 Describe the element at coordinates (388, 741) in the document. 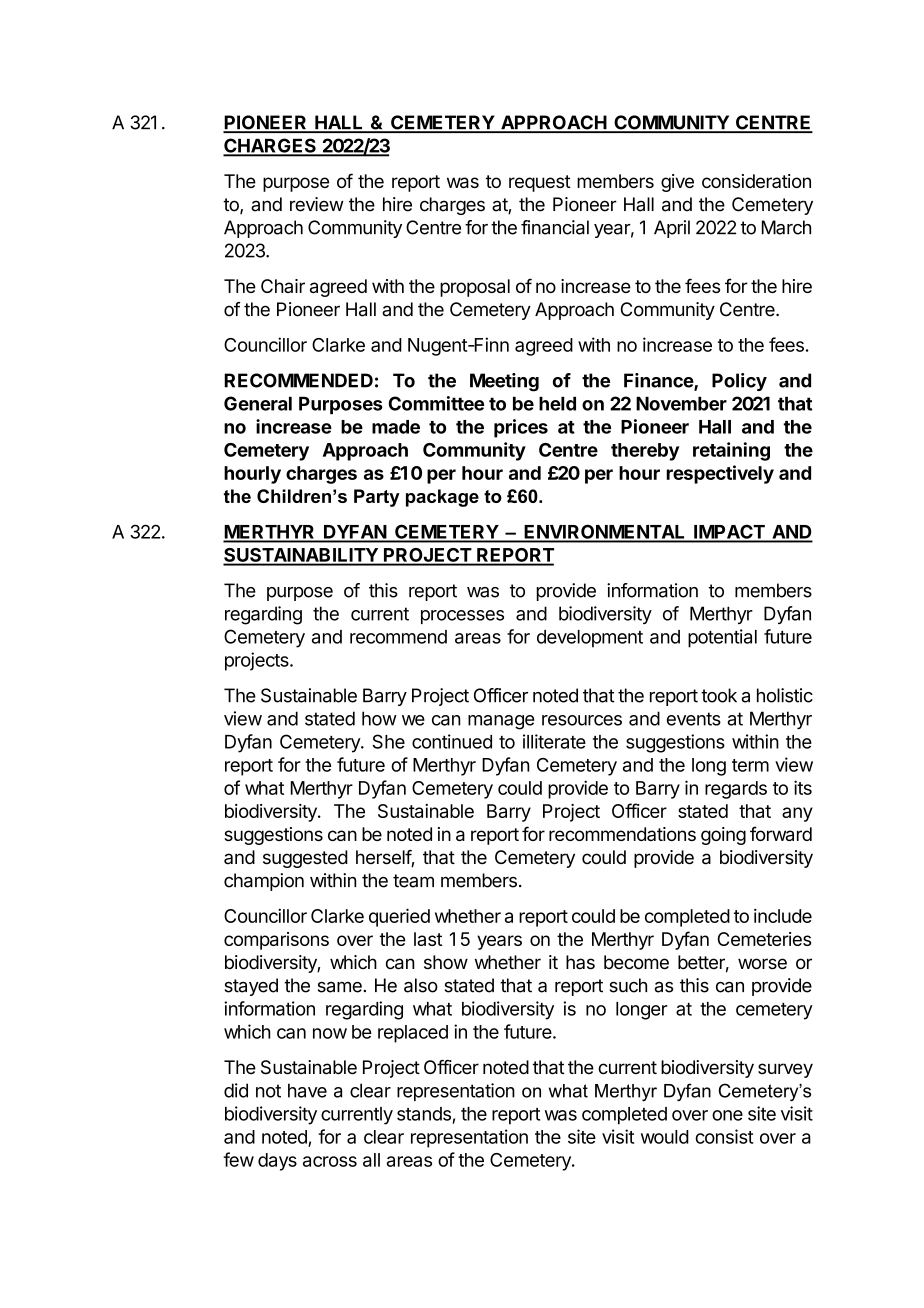

I see `She` at that location.
